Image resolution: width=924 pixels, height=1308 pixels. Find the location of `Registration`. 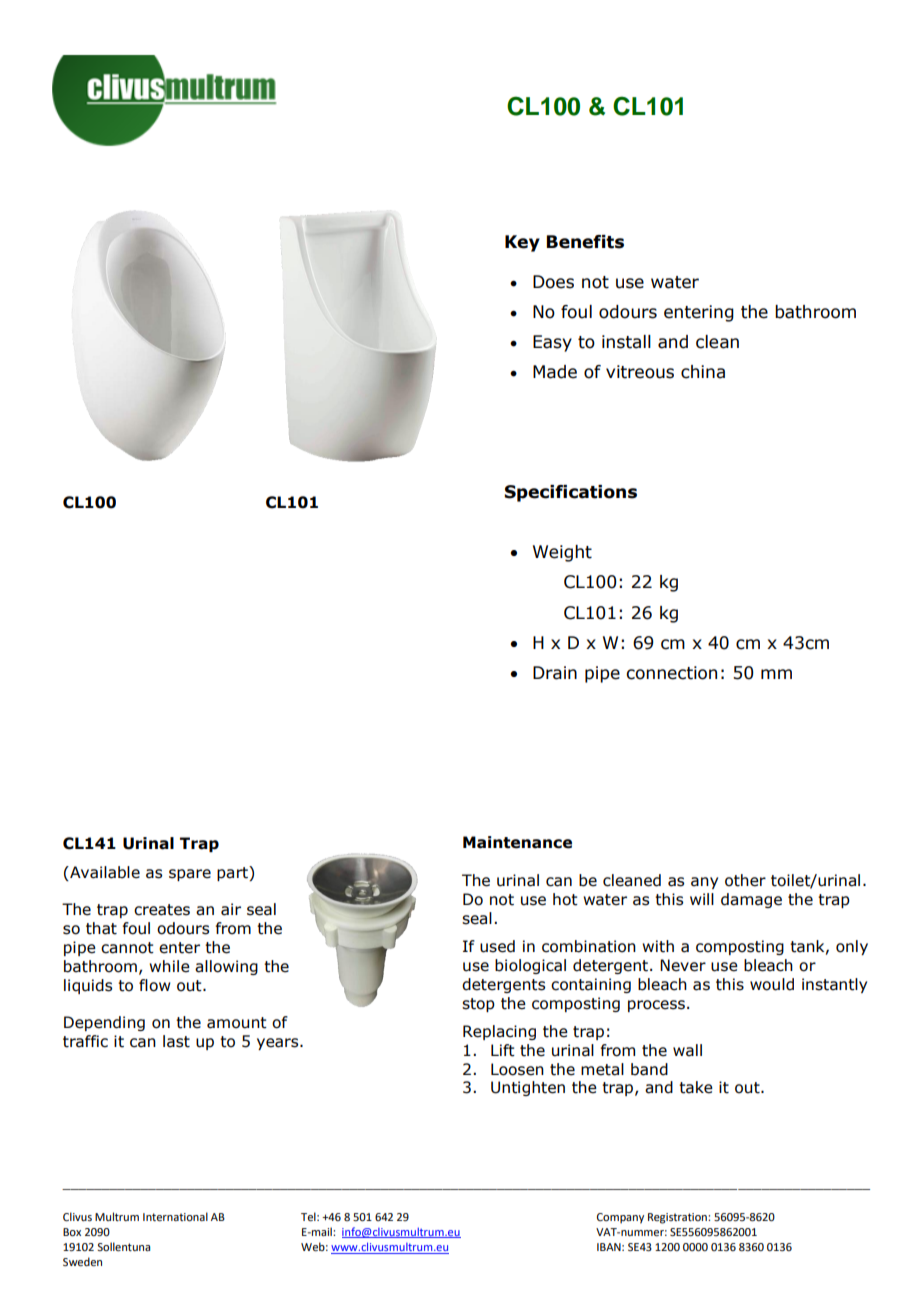

Registration is located at coordinates (678, 1218).
